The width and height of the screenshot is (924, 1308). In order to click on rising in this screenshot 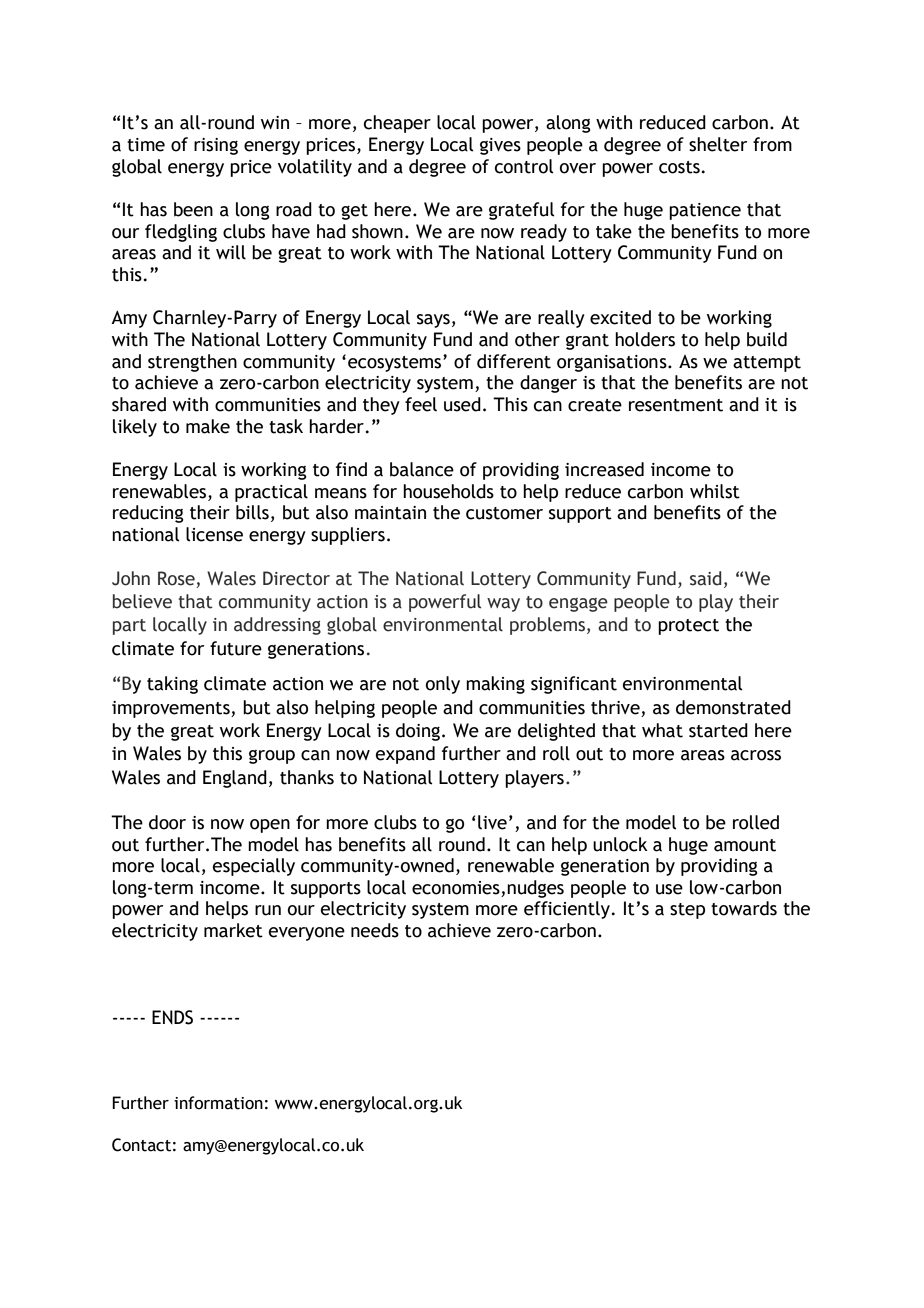, I will do `click(216, 146)`.
